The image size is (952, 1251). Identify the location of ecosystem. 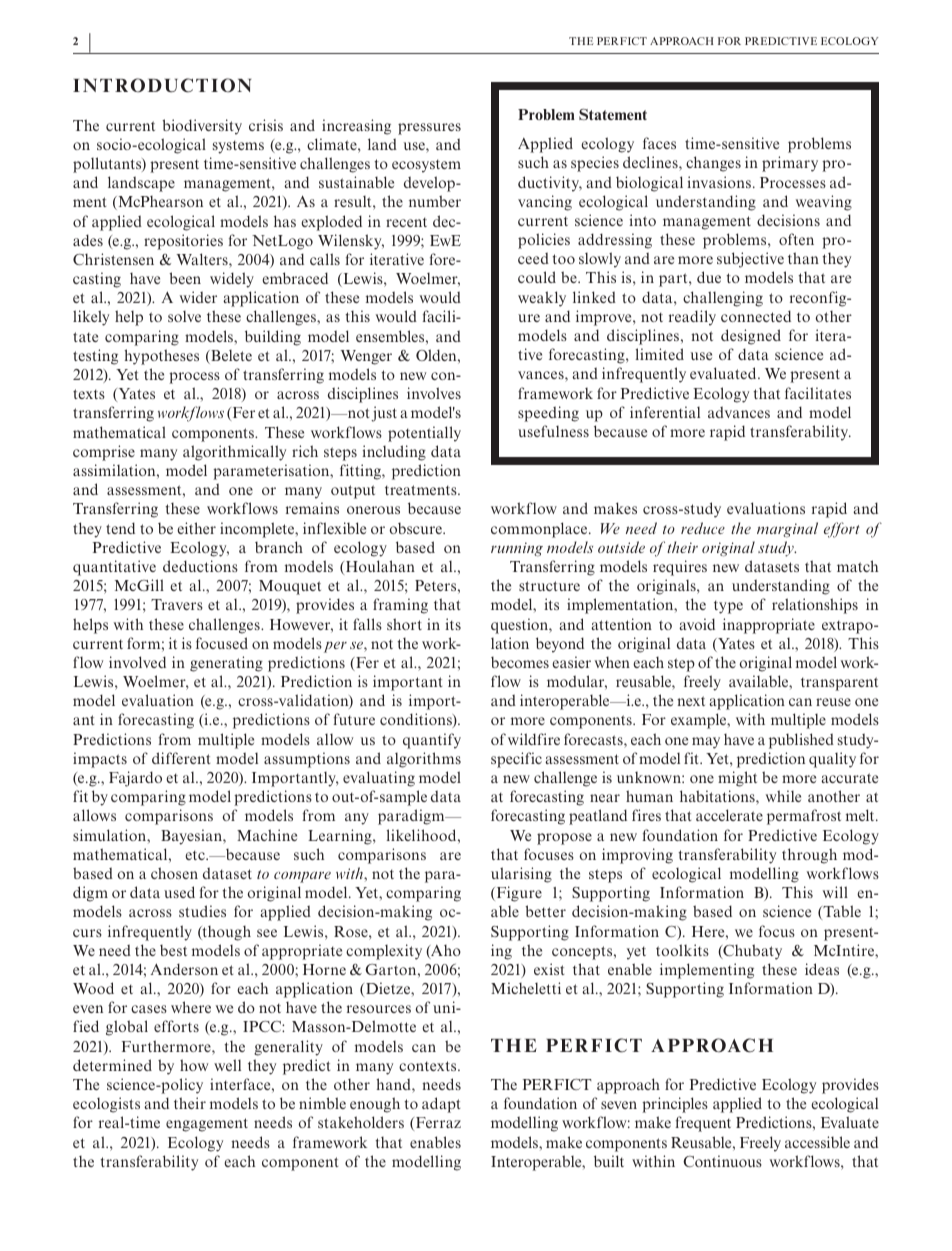
(426, 166).
